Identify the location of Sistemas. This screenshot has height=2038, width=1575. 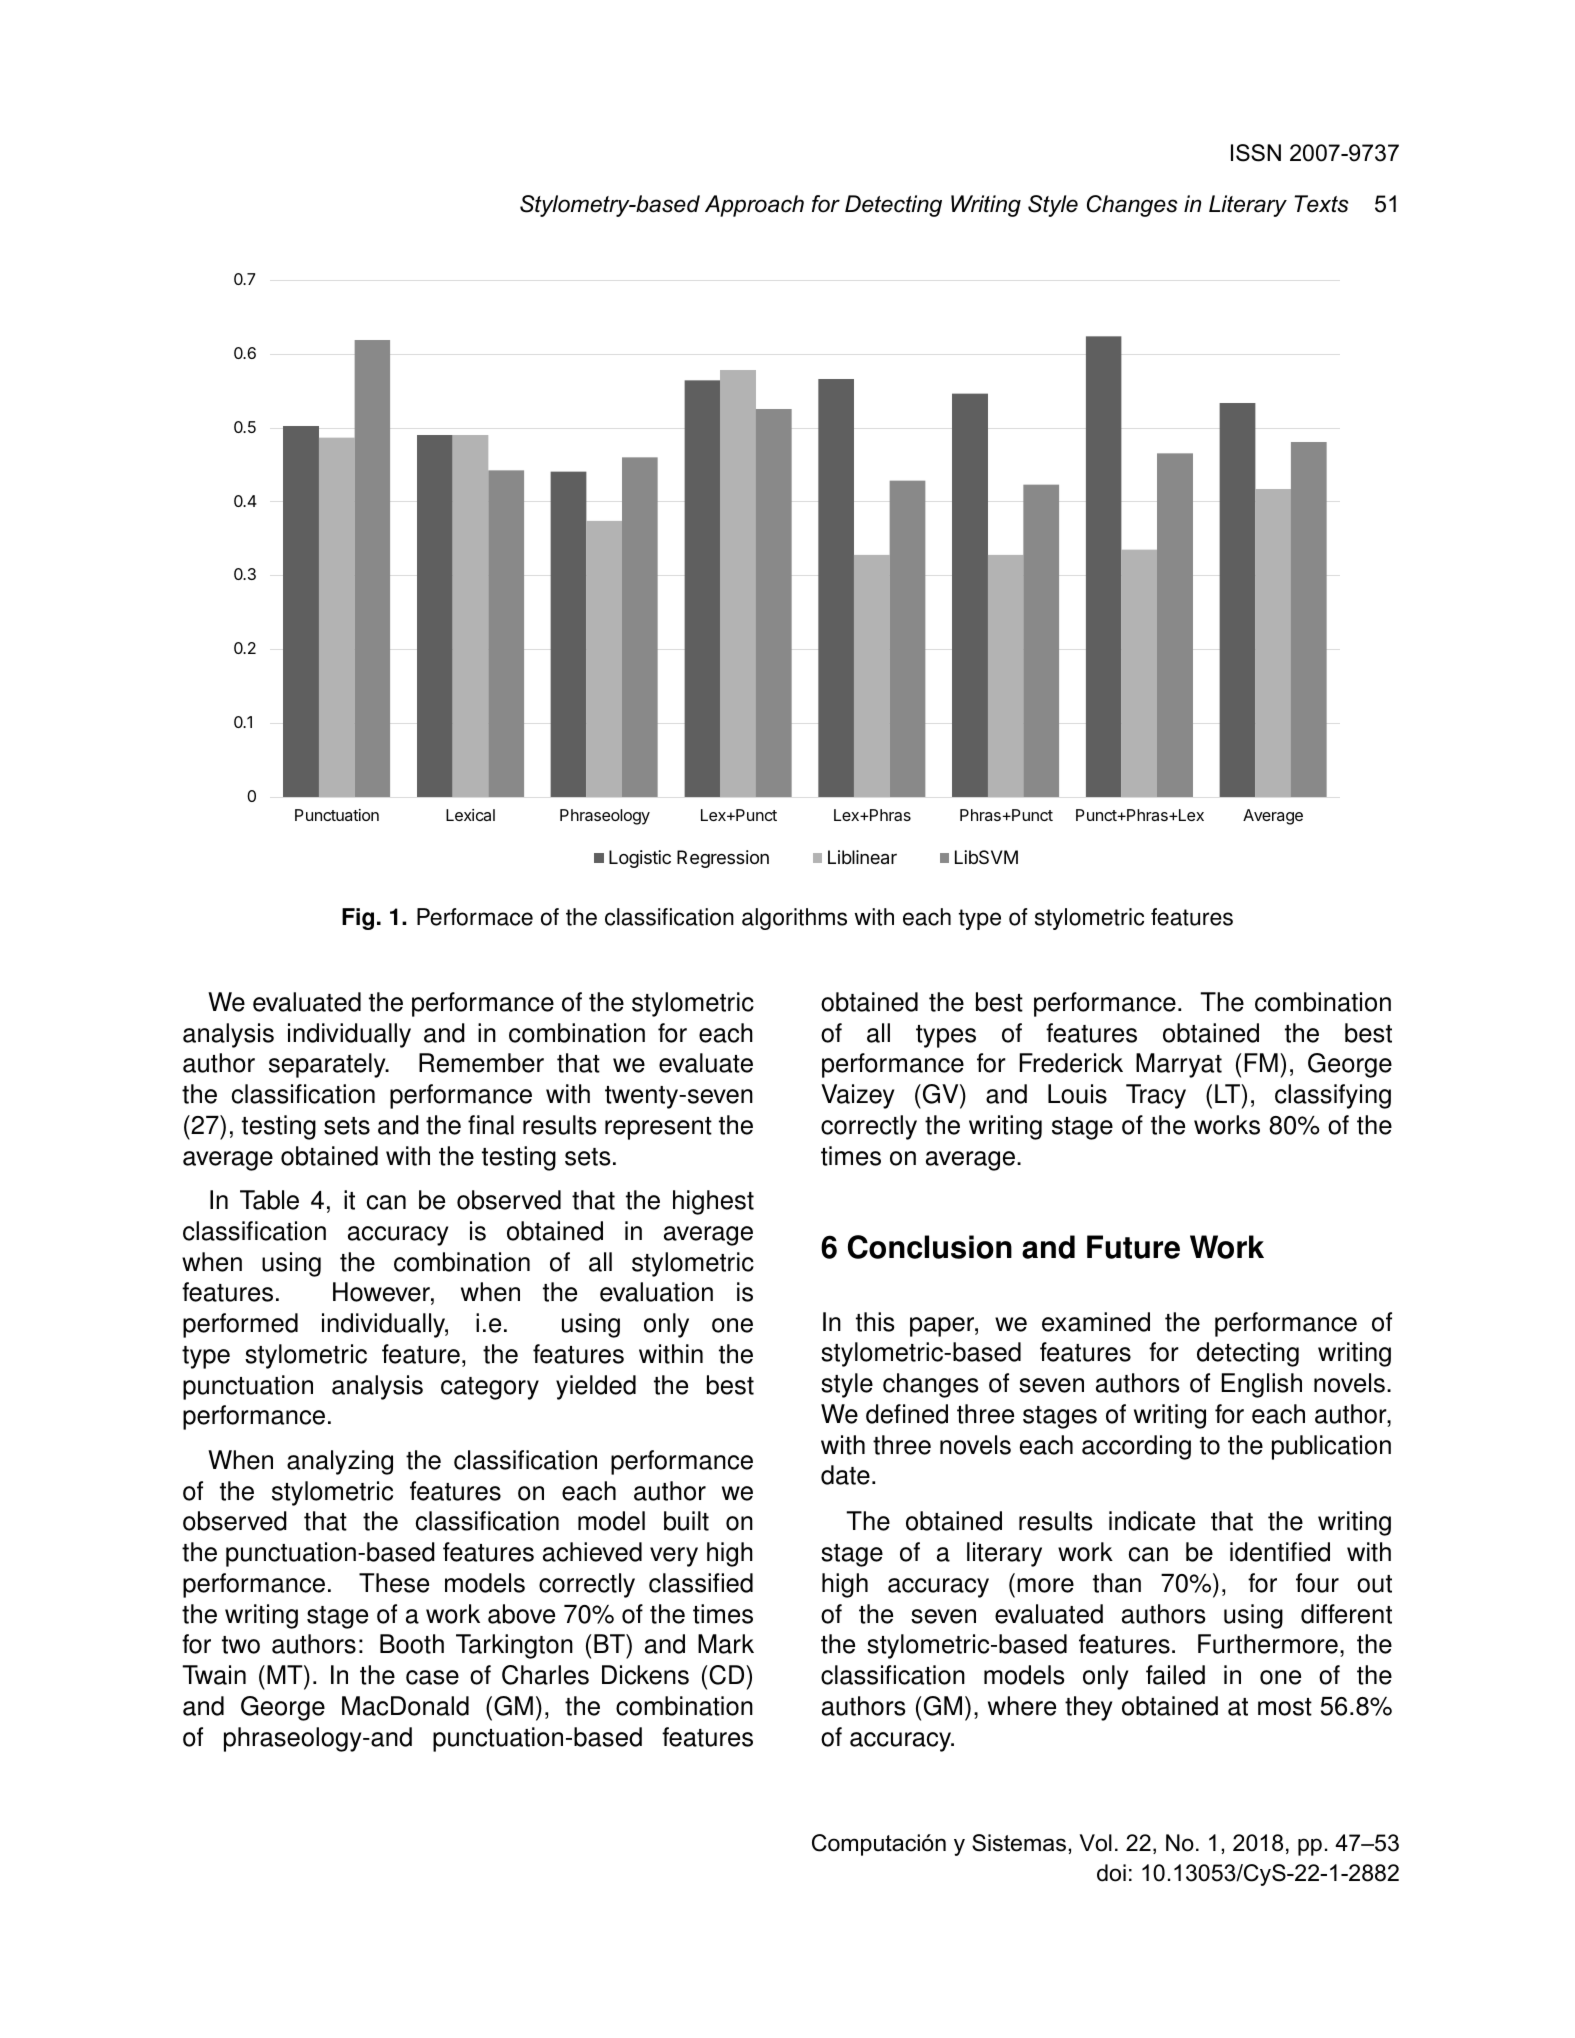
(1019, 1843).
